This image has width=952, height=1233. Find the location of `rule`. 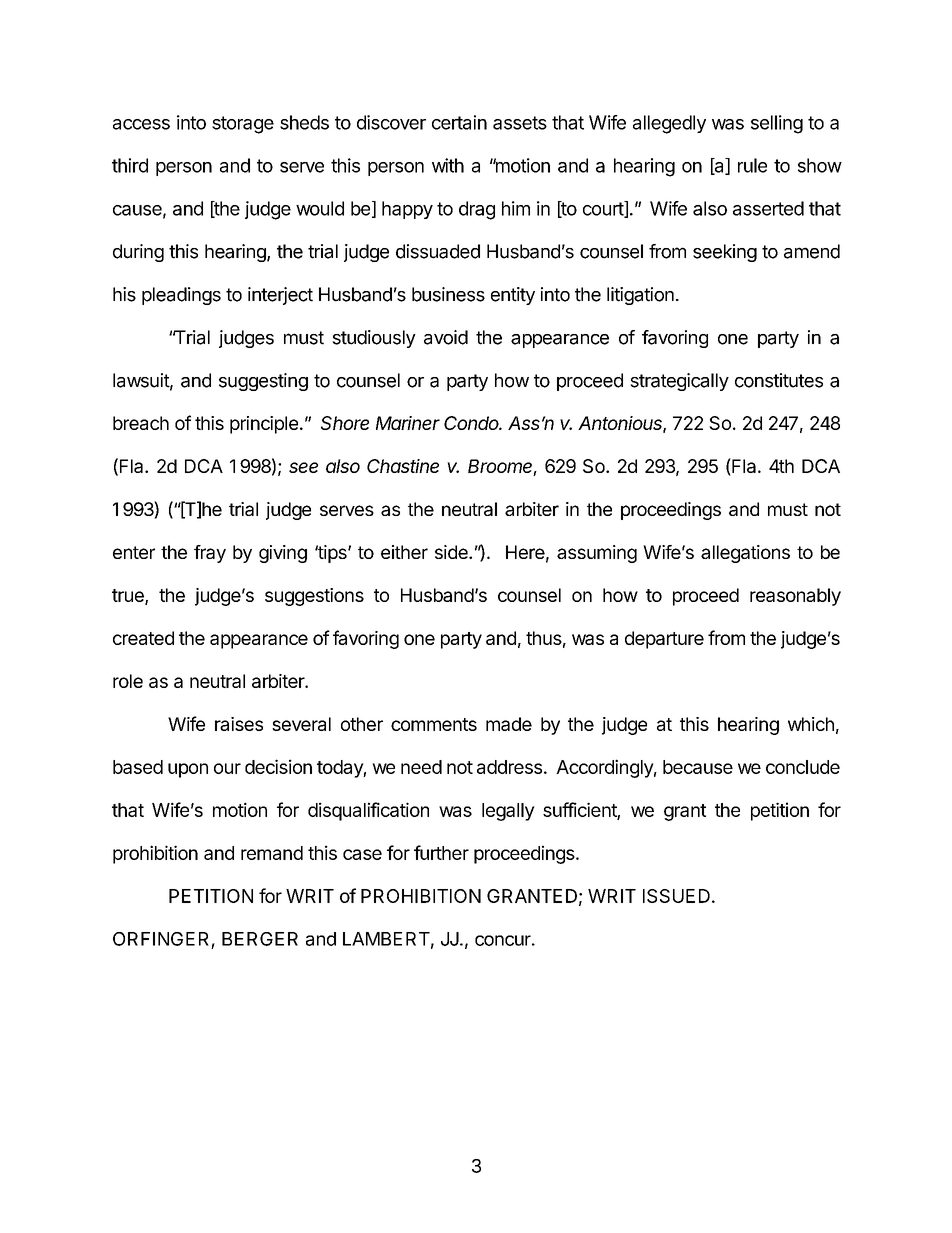

rule is located at coordinates (752, 165).
